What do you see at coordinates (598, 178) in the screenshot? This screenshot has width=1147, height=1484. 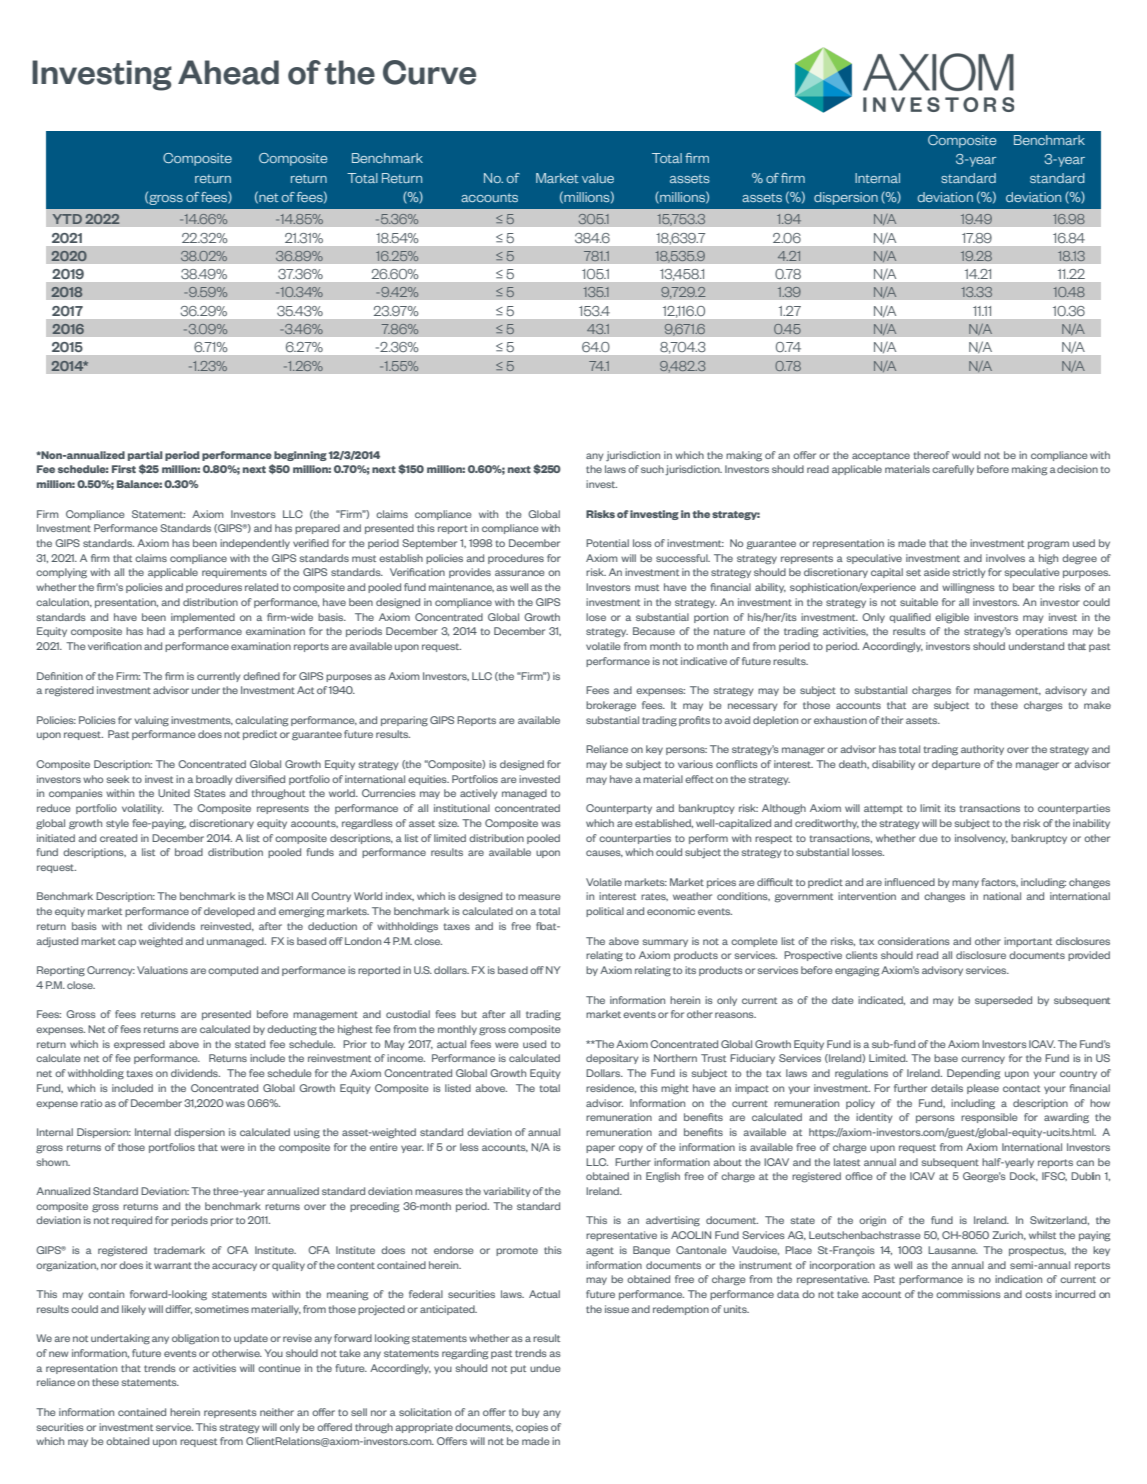 I see `value` at bounding box center [598, 178].
